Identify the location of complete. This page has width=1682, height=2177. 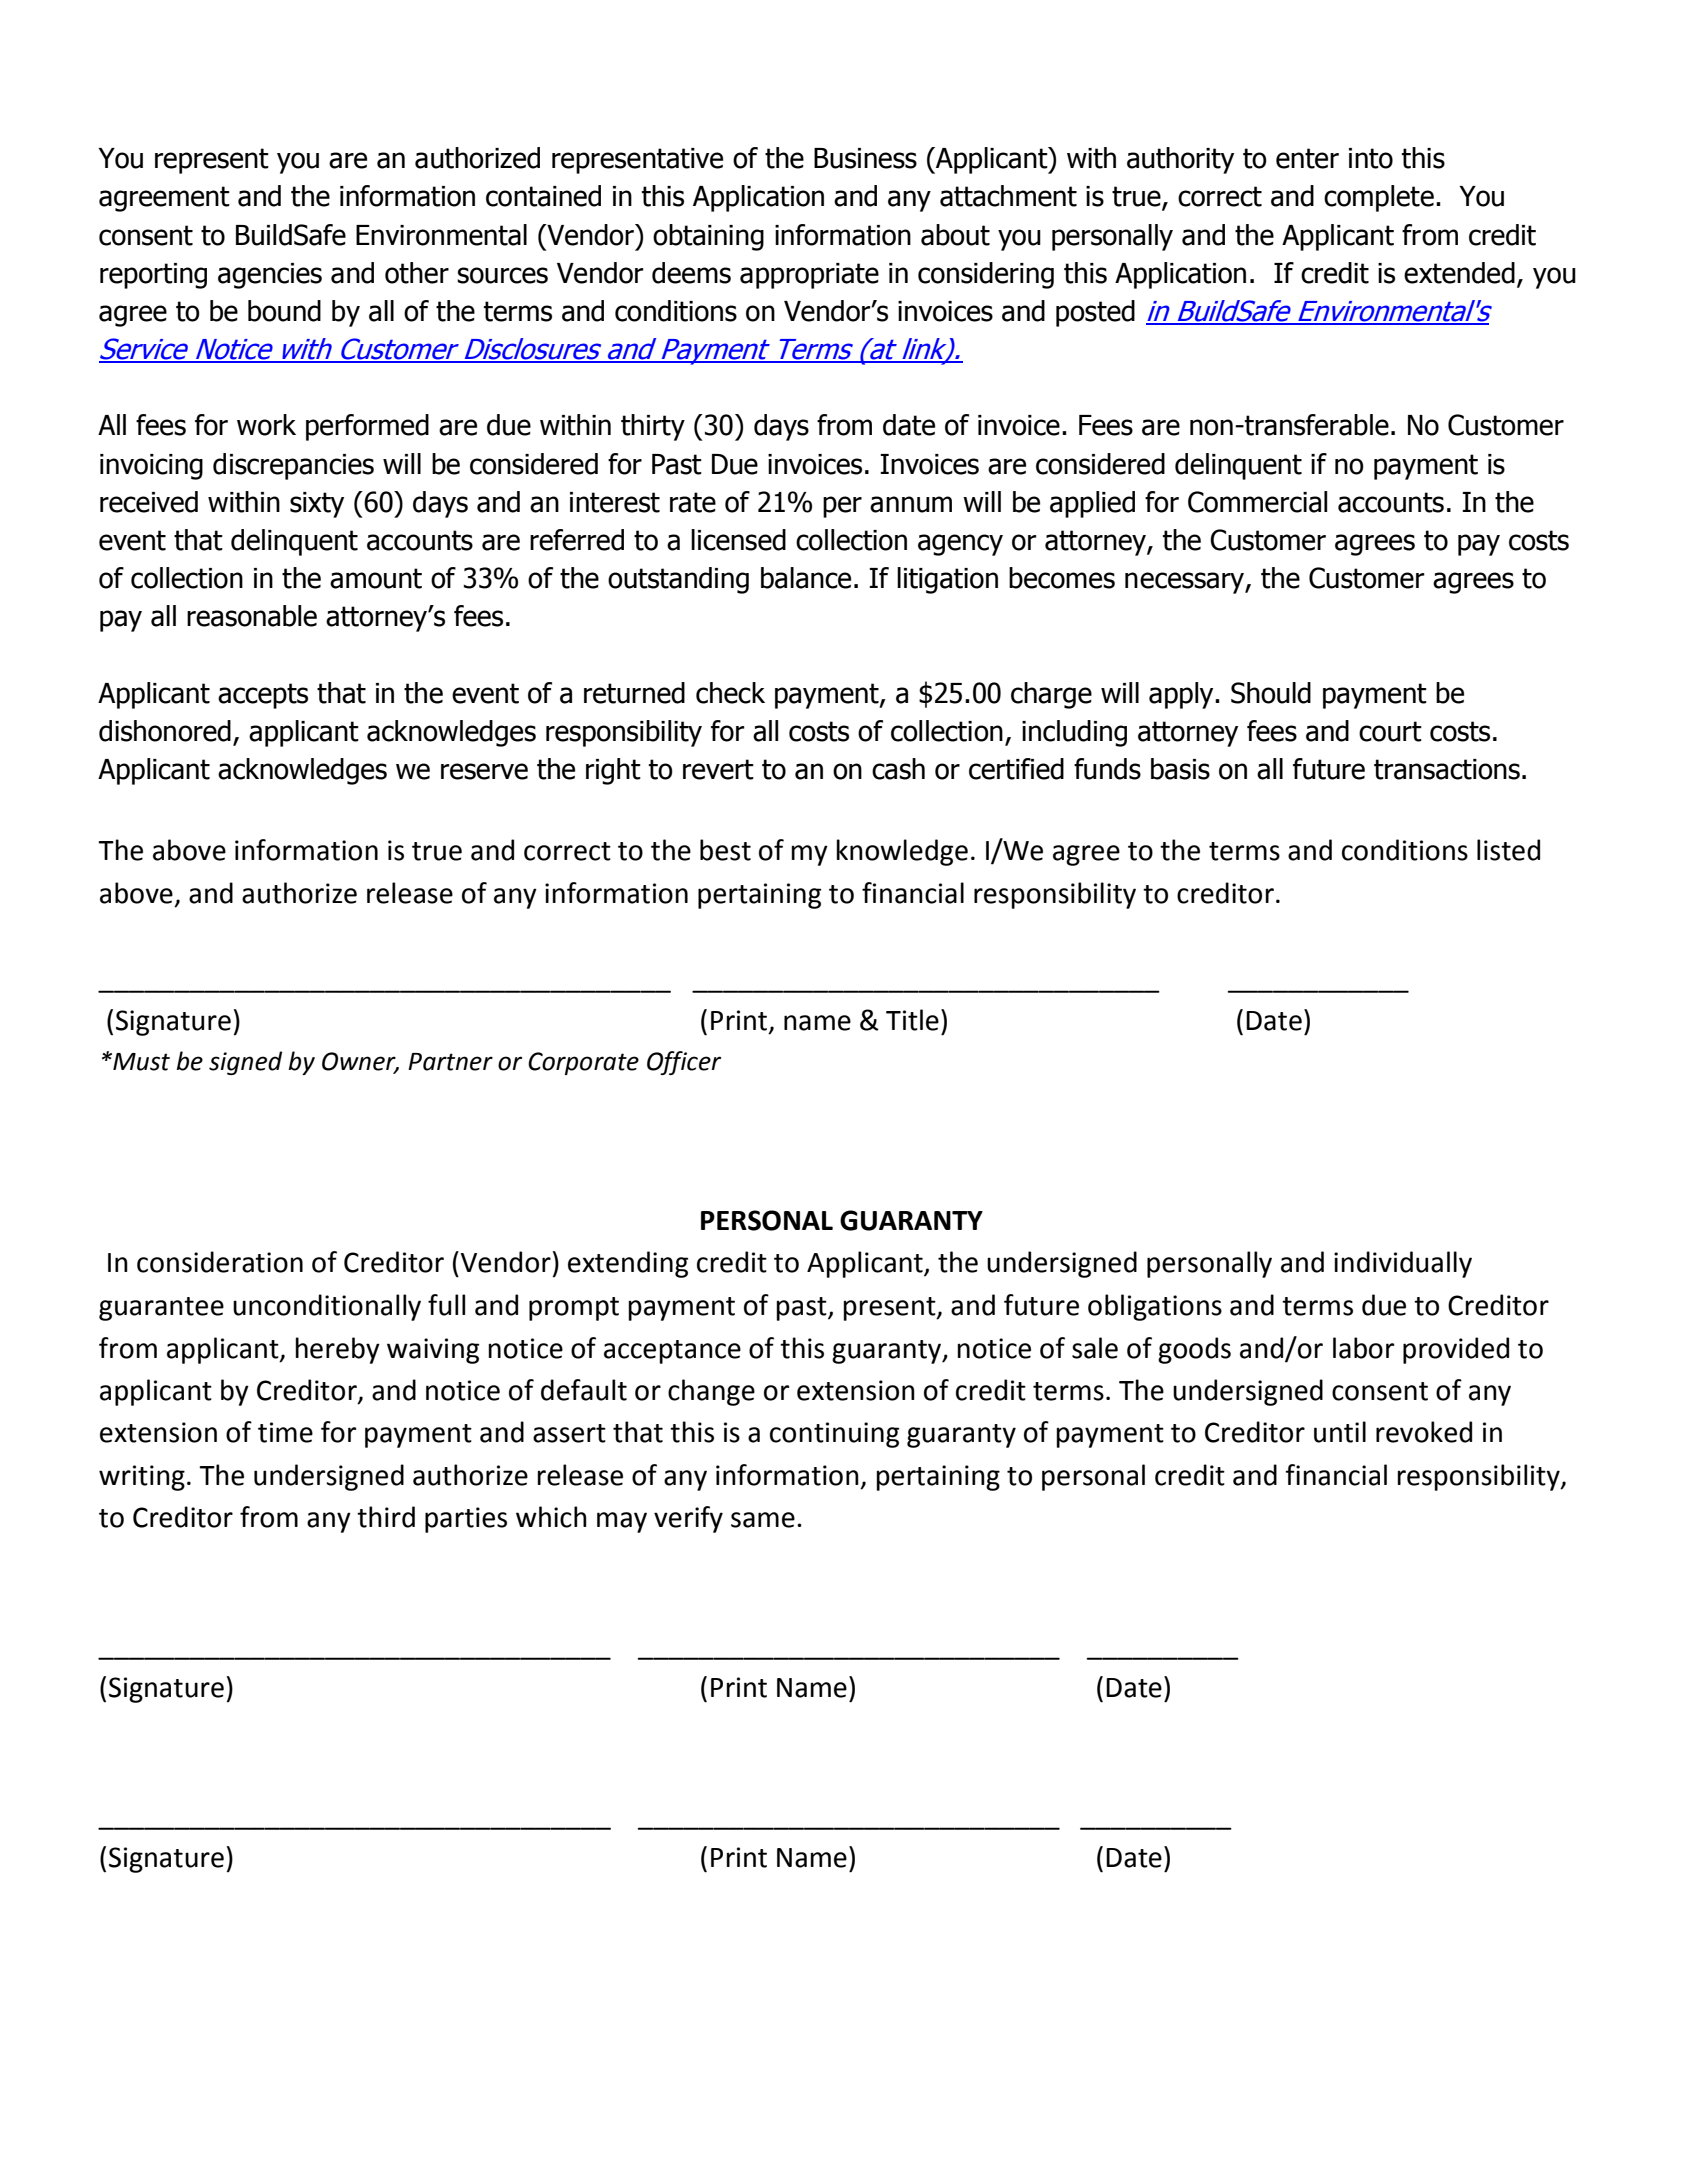
(1379, 198).
